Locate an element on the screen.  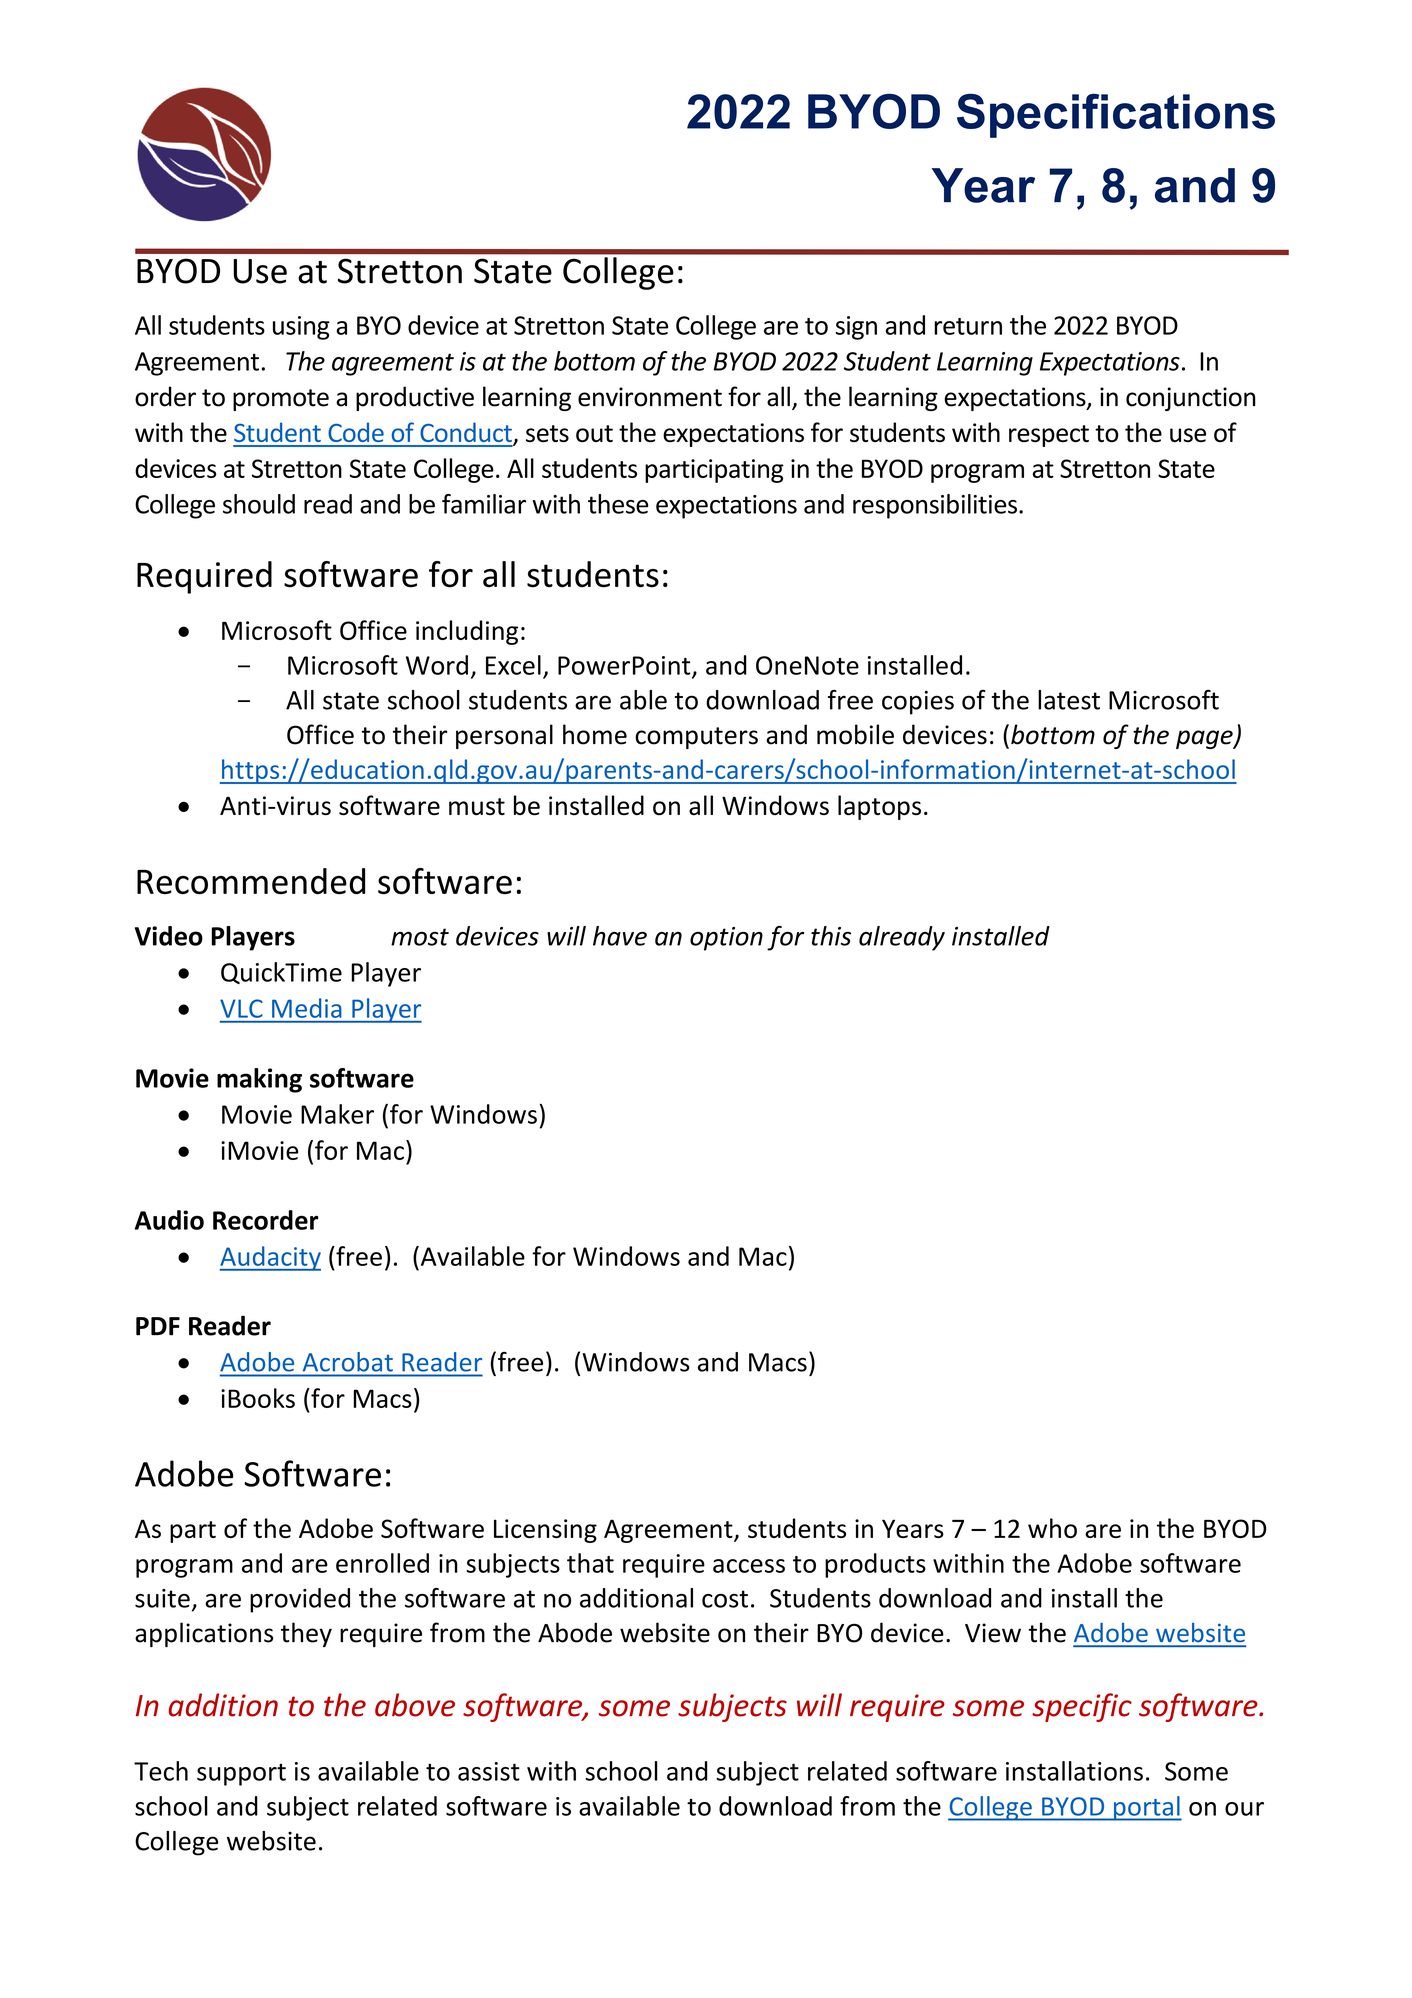
View is located at coordinates (993, 1633).
